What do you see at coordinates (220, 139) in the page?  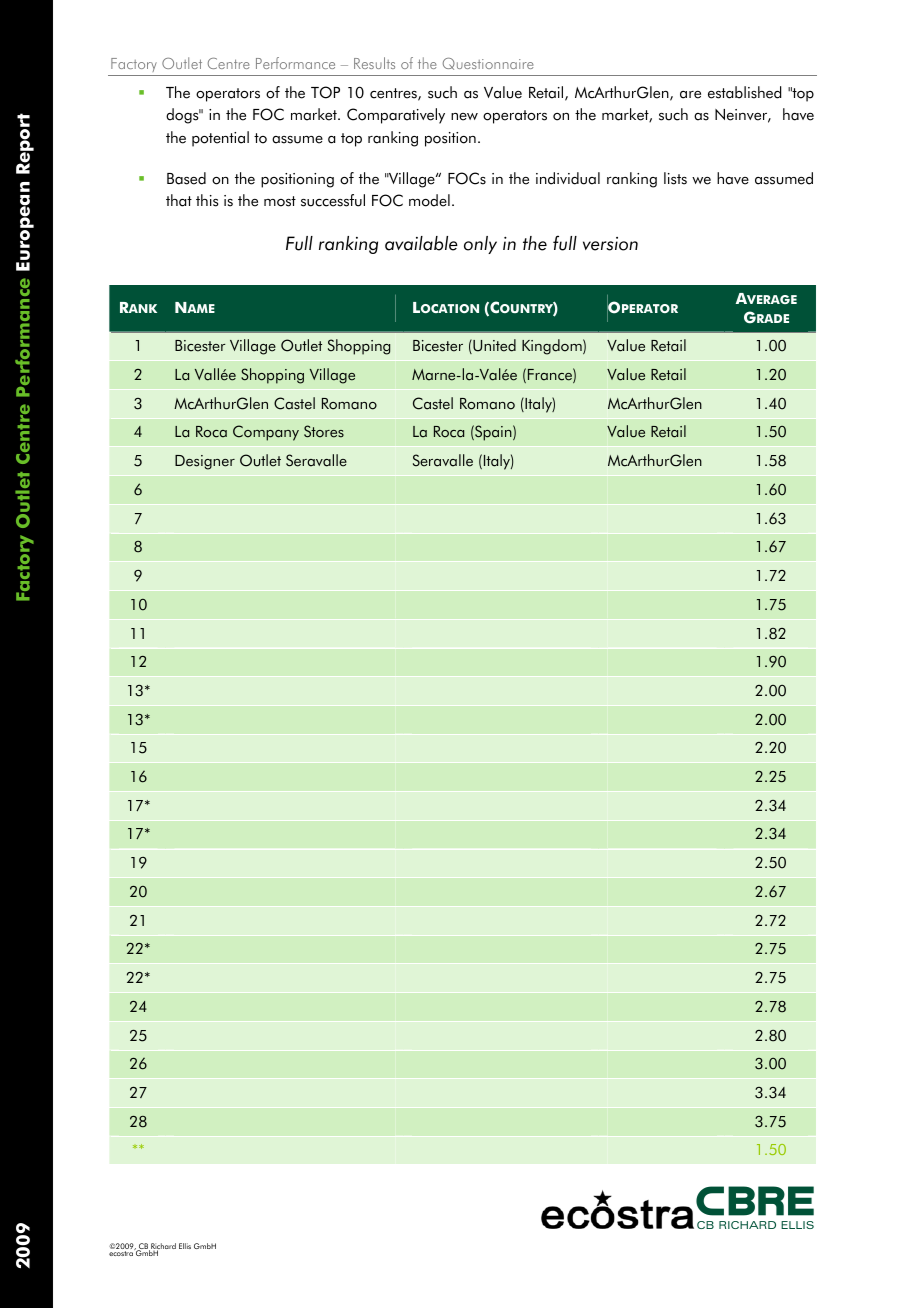 I see `potential` at bounding box center [220, 139].
